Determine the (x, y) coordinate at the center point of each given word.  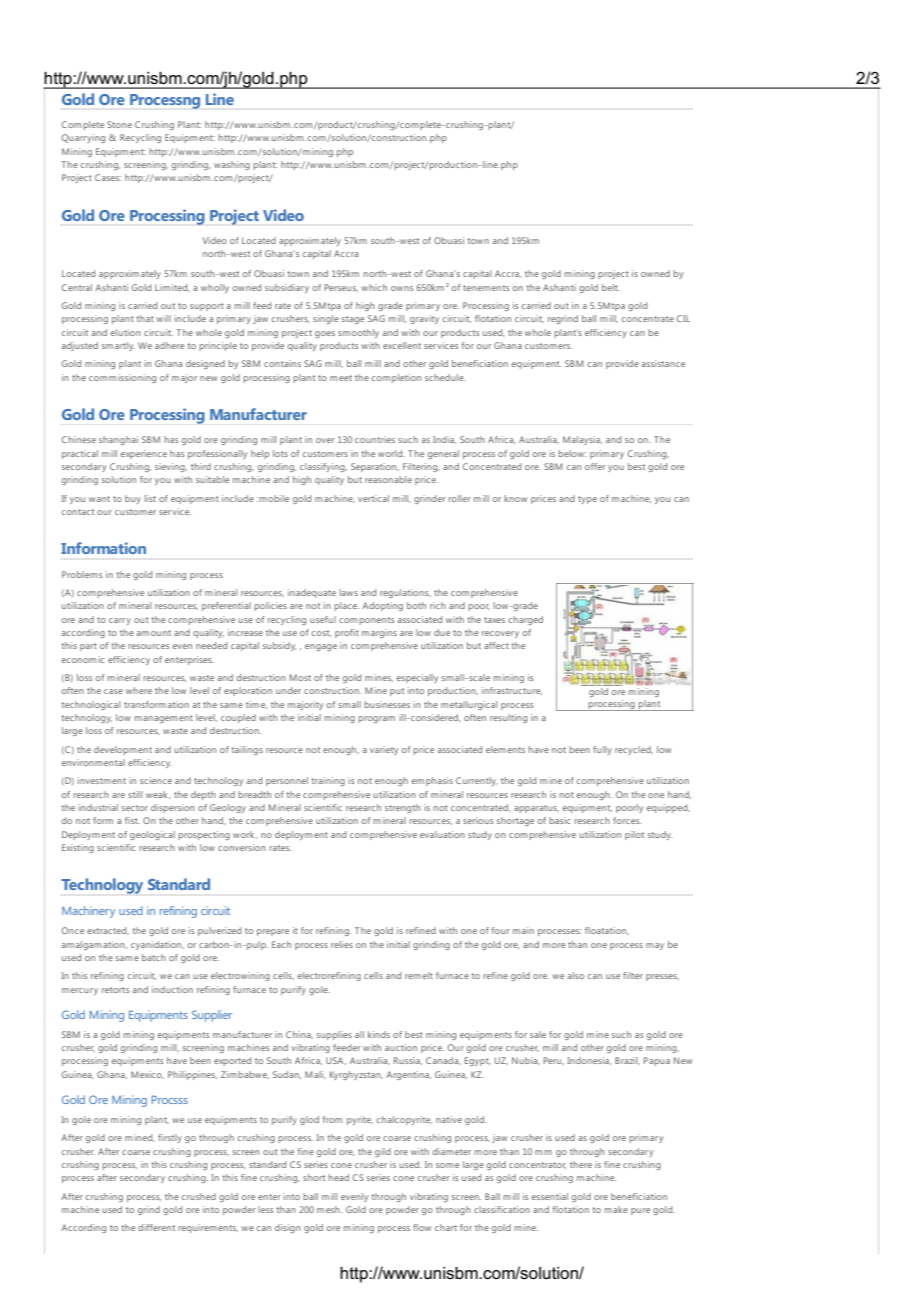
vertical (373, 498)
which (374, 287)
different (156, 1227)
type (587, 500)
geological (152, 835)
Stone (119, 124)
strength (403, 808)
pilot (634, 835)
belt (611, 287)
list (150, 498)
